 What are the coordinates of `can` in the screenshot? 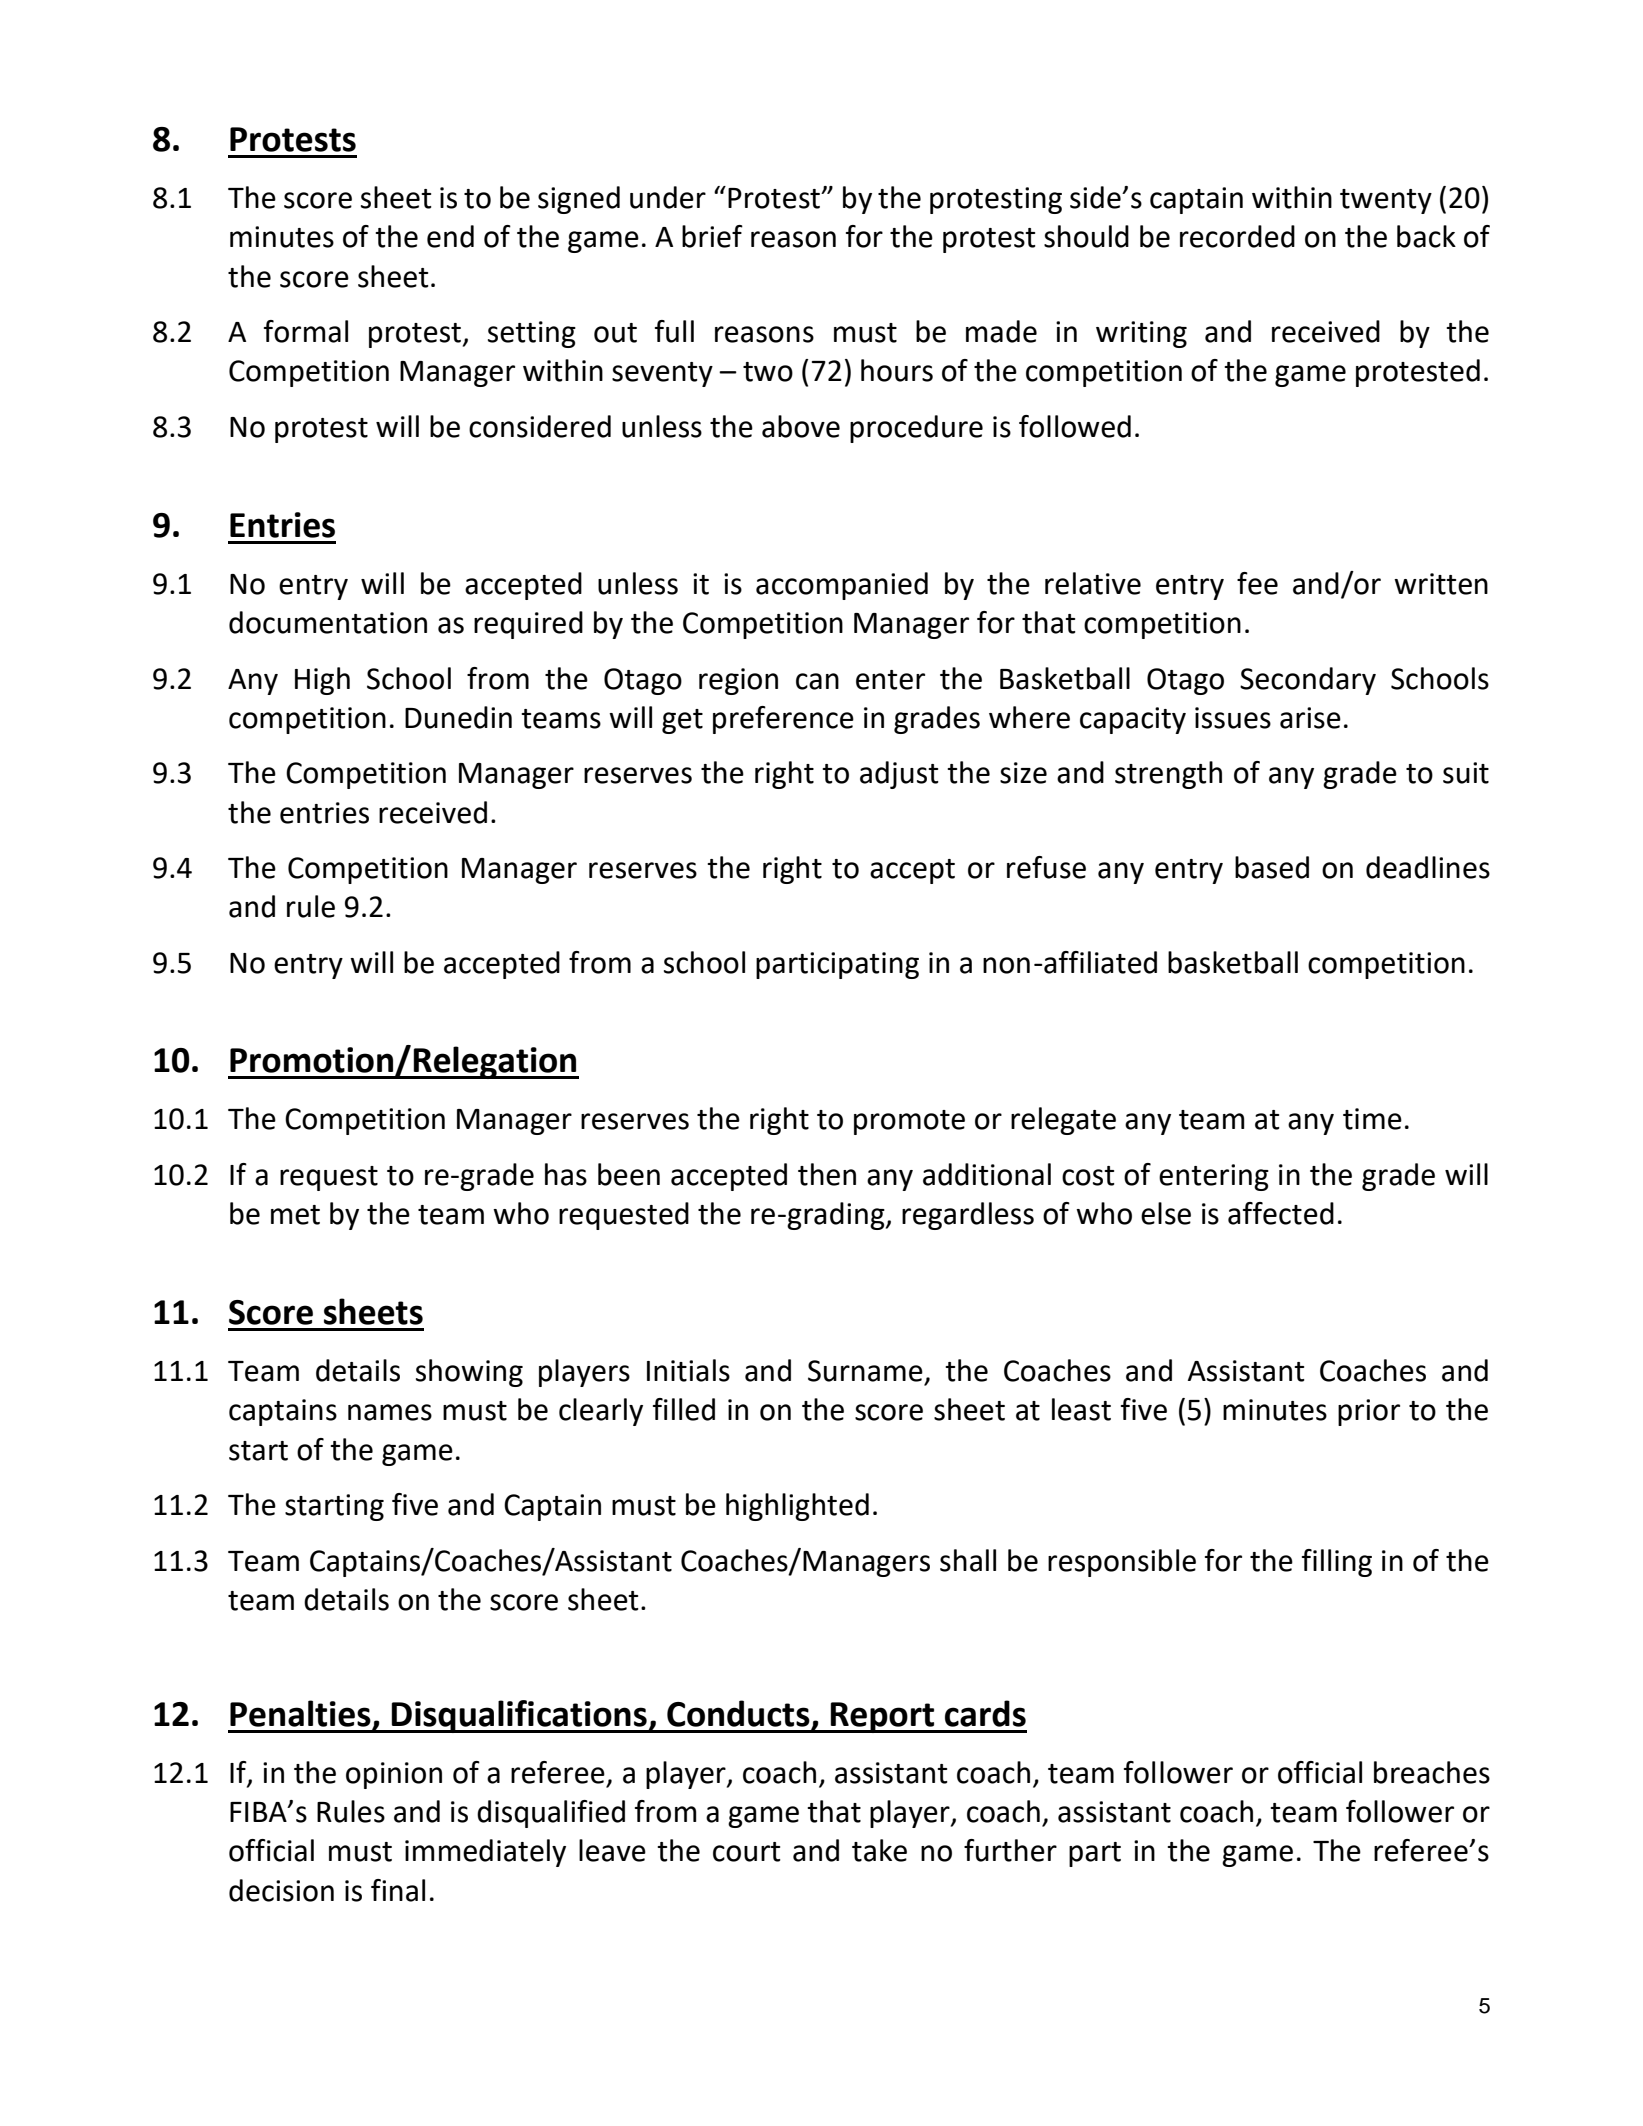 It's located at (817, 681).
